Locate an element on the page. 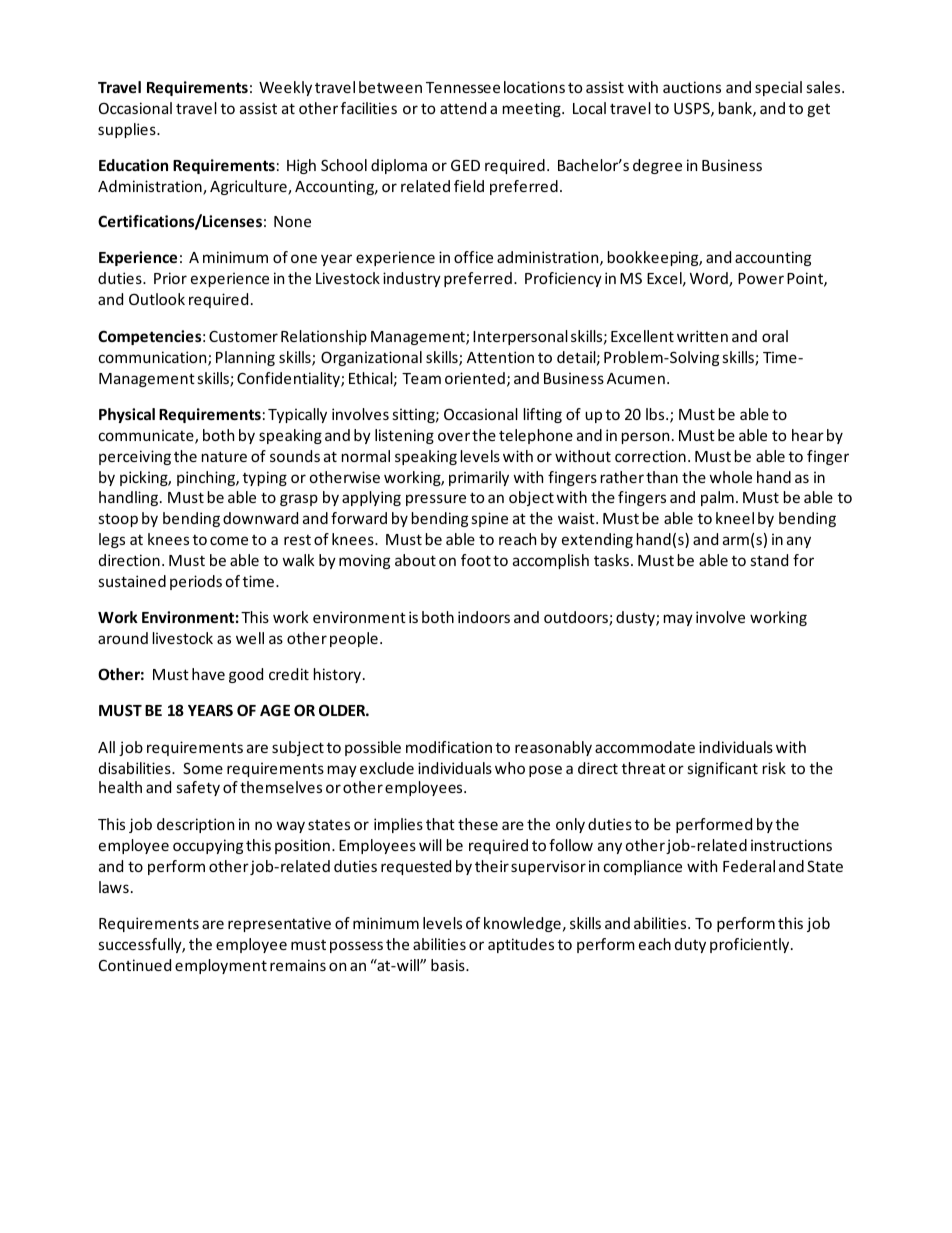  supplies is located at coordinates (128, 130).
